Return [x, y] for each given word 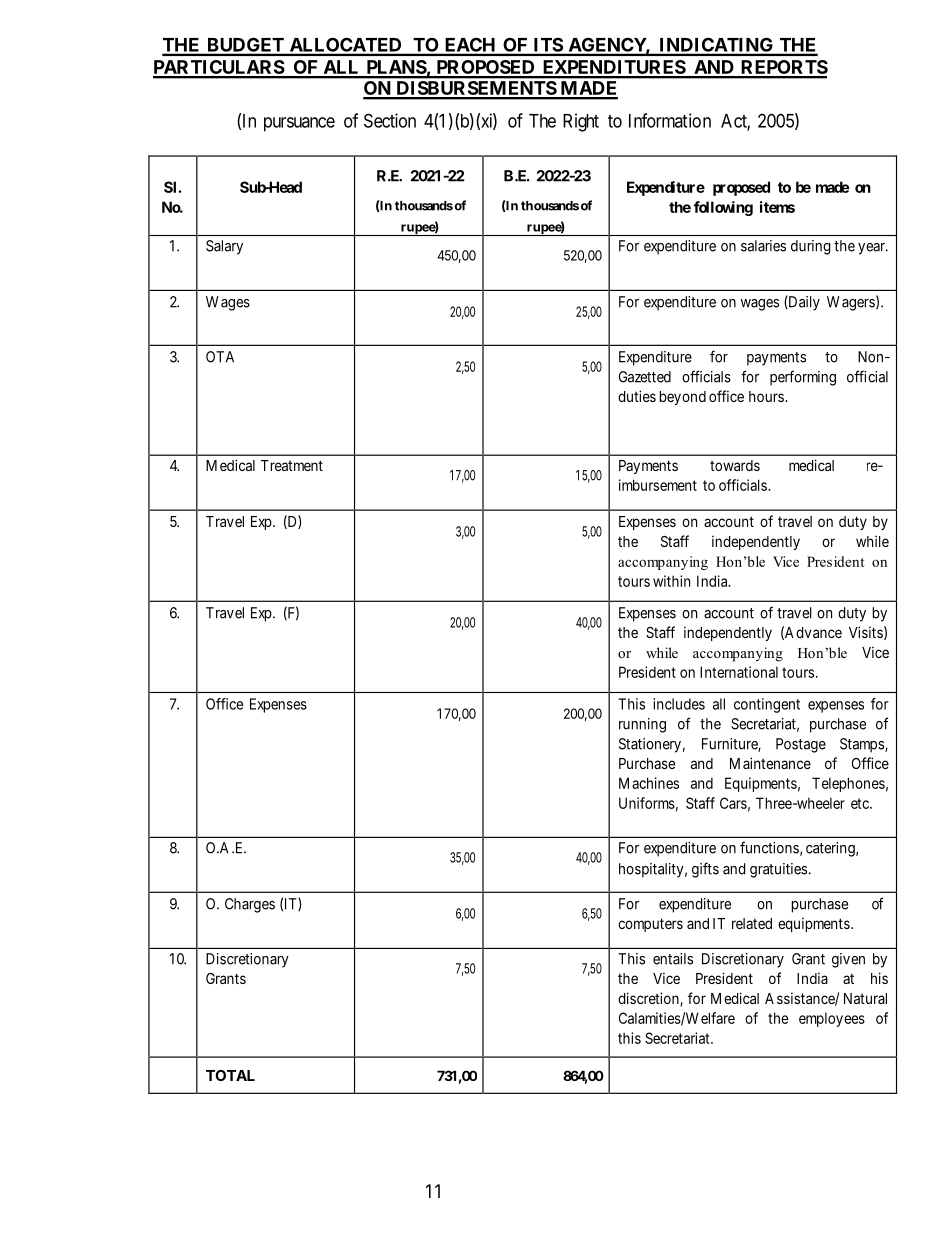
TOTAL [230, 1075]
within [671, 581]
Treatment [292, 465]
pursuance [299, 124]
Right [581, 122]
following [723, 208]
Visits [866, 632]
